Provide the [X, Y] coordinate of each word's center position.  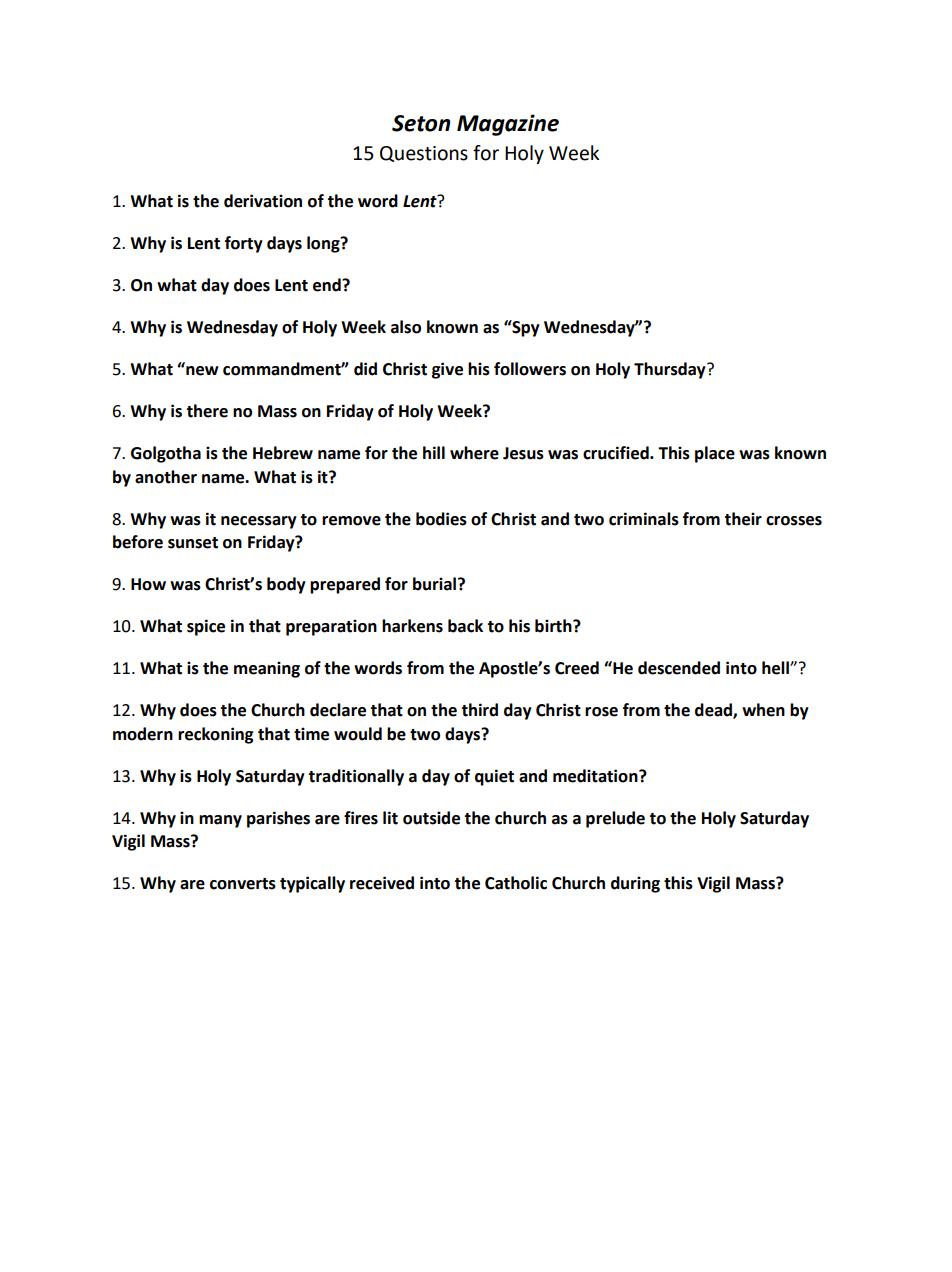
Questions [424, 154]
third [479, 710]
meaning [267, 669]
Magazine [508, 125]
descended [679, 668]
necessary [259, 522]
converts [243, 884]
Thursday [671, 370]
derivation [263, 201]
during [635, 884]
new [202, 371]
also [406, 327]
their [743, 519]
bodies [441, 519]
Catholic [516, 883]
